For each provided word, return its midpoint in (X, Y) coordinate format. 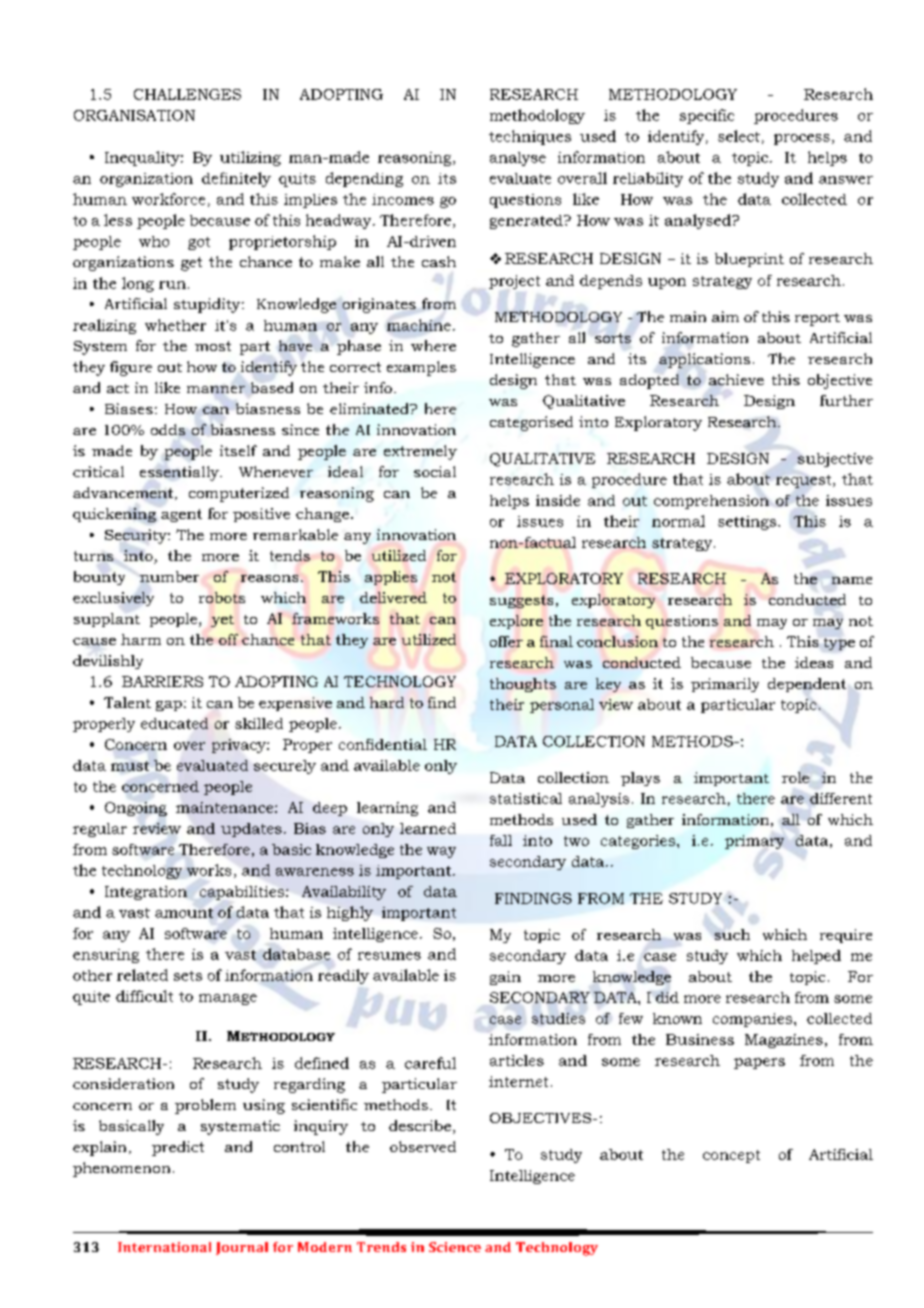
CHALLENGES (187, 94)
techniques (530, 137)
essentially (180, 473)
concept (731, 1156)
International (164, 1247)
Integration (146, 893)
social (435, 471)
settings (747, 523)
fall (501, 840)
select (739, 136)
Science (455, 1247)
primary (754, 842)
